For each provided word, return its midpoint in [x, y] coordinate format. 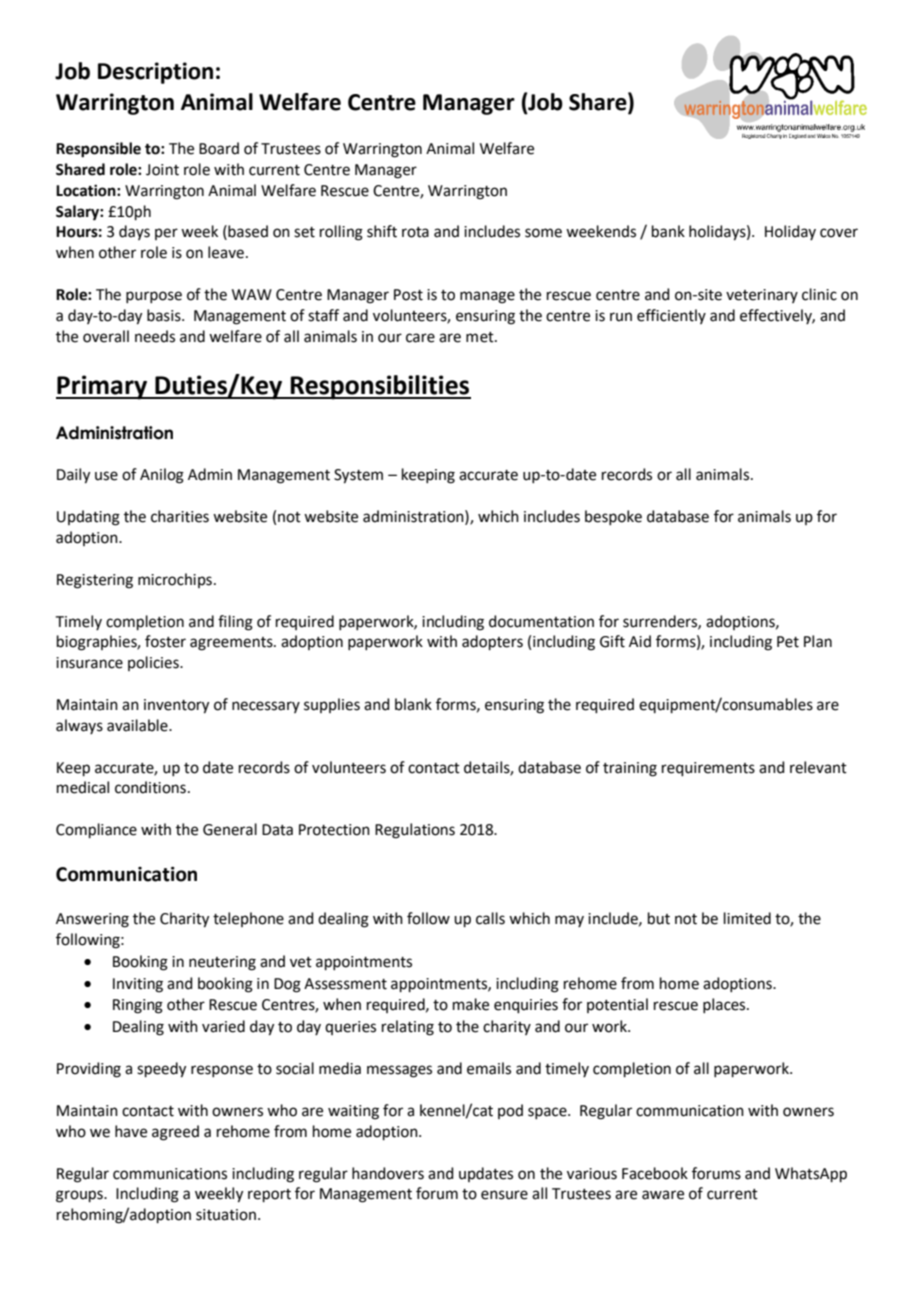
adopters [492, 642]
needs [155, 336]
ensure [504, 1195]
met [481, 337]
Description [155, 73]
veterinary [762, 296]
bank [668, 231]
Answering [92, 920]
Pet [788, 642]
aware [663, 1195]
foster [165, 641]
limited [747, 918]
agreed [175, 1133]
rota [415, 232]
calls [490, 918]
